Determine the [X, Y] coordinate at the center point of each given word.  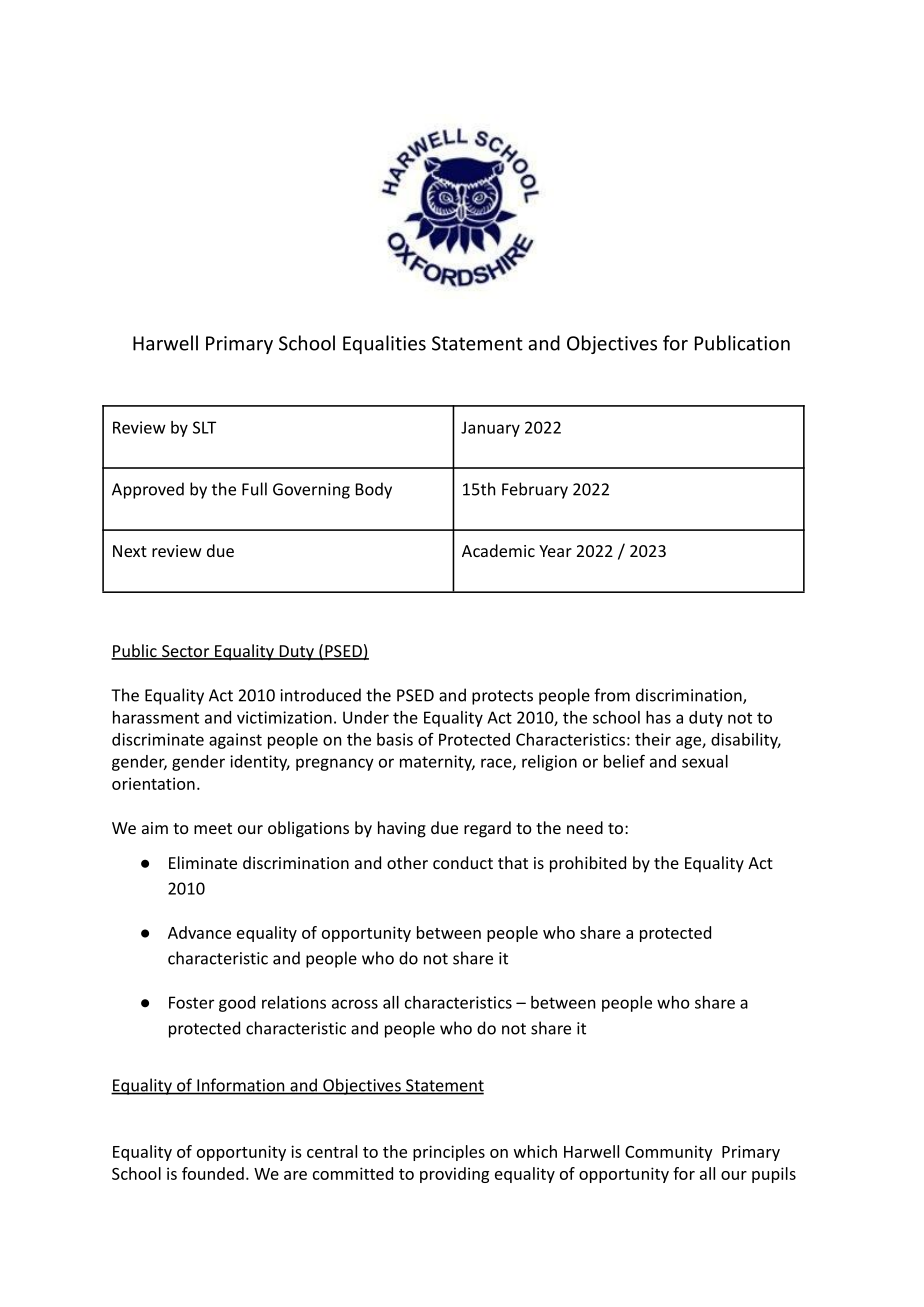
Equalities [384, 344]
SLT [204, 427]
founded [213, 1173]
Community [669, 1153]
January [490, 429]
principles [449, 1153]
